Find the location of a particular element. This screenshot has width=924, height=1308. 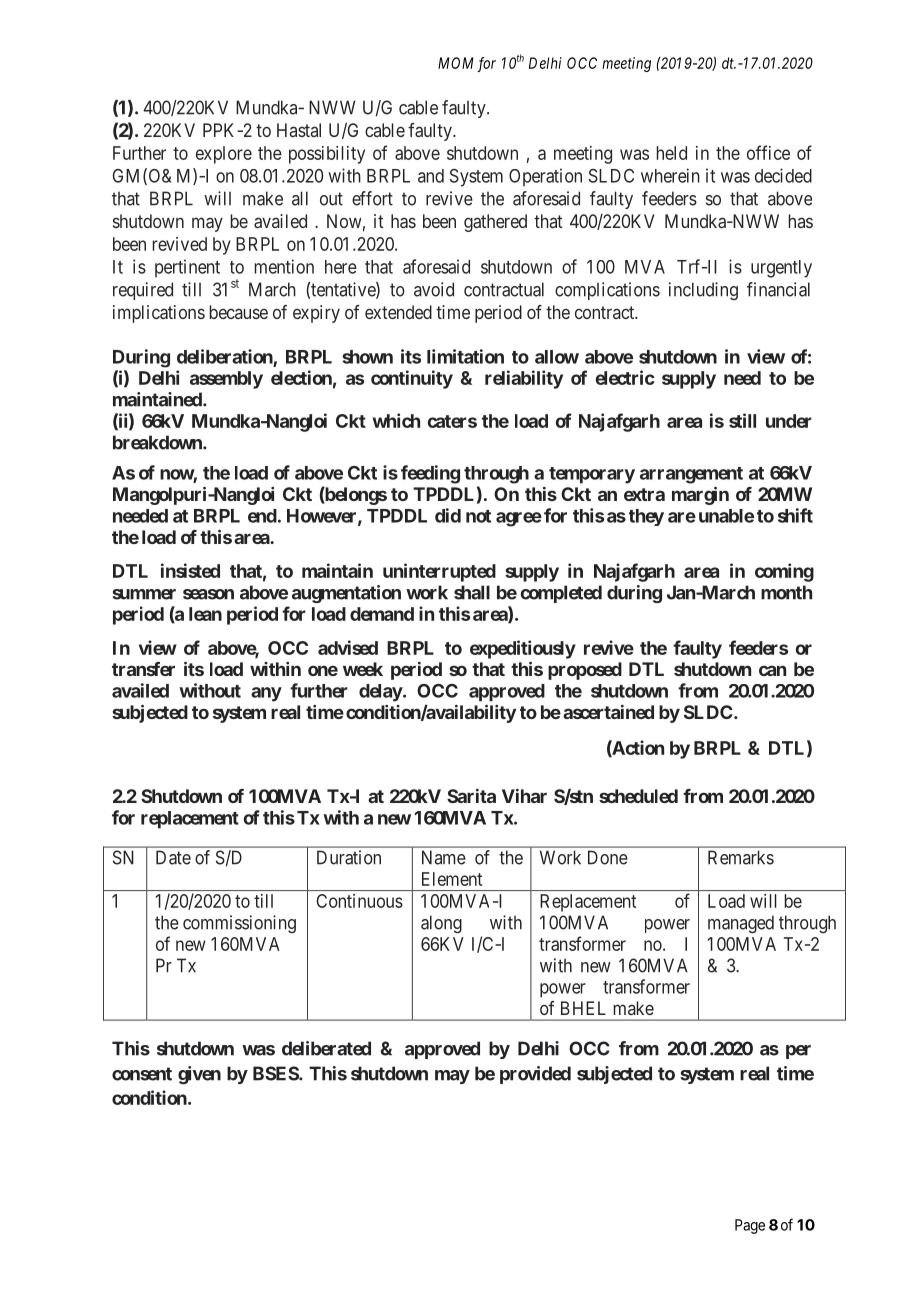

Date is located at coordinates (173, 857).
